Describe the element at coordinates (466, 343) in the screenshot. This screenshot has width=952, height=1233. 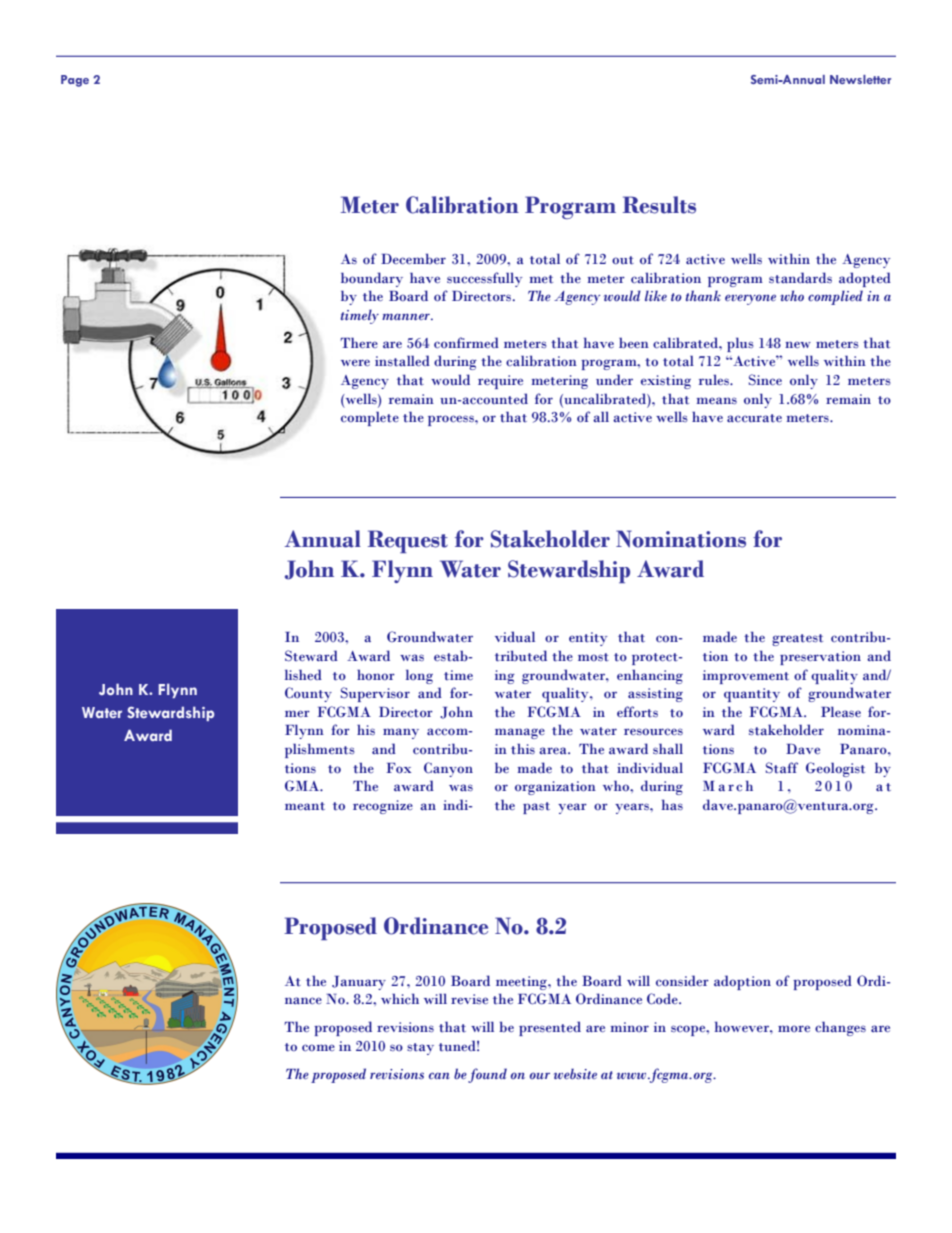
I see `confirmed` at that location.
